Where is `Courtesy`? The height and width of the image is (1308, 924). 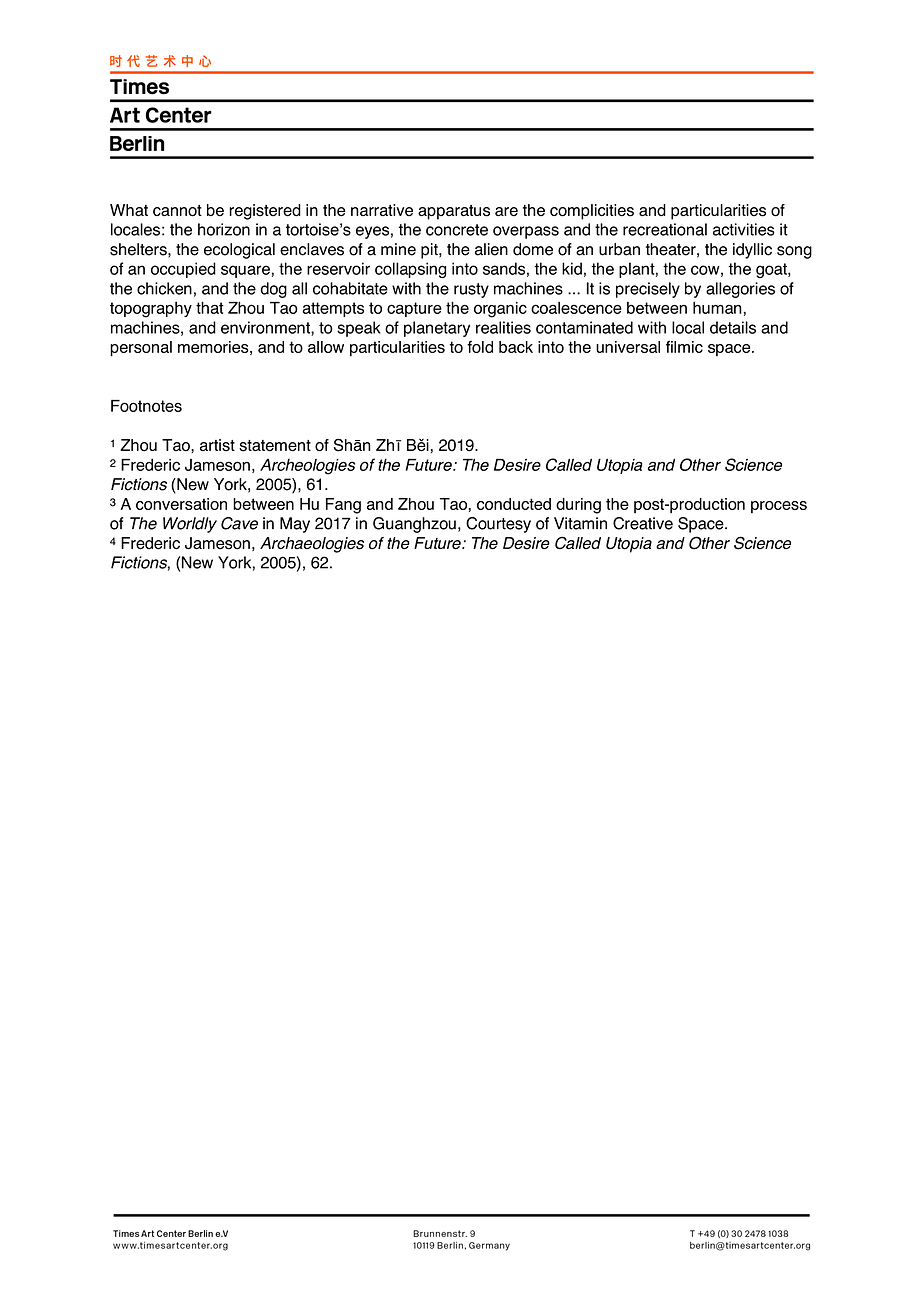
Courtesy is located at coordinates (498, 525).
